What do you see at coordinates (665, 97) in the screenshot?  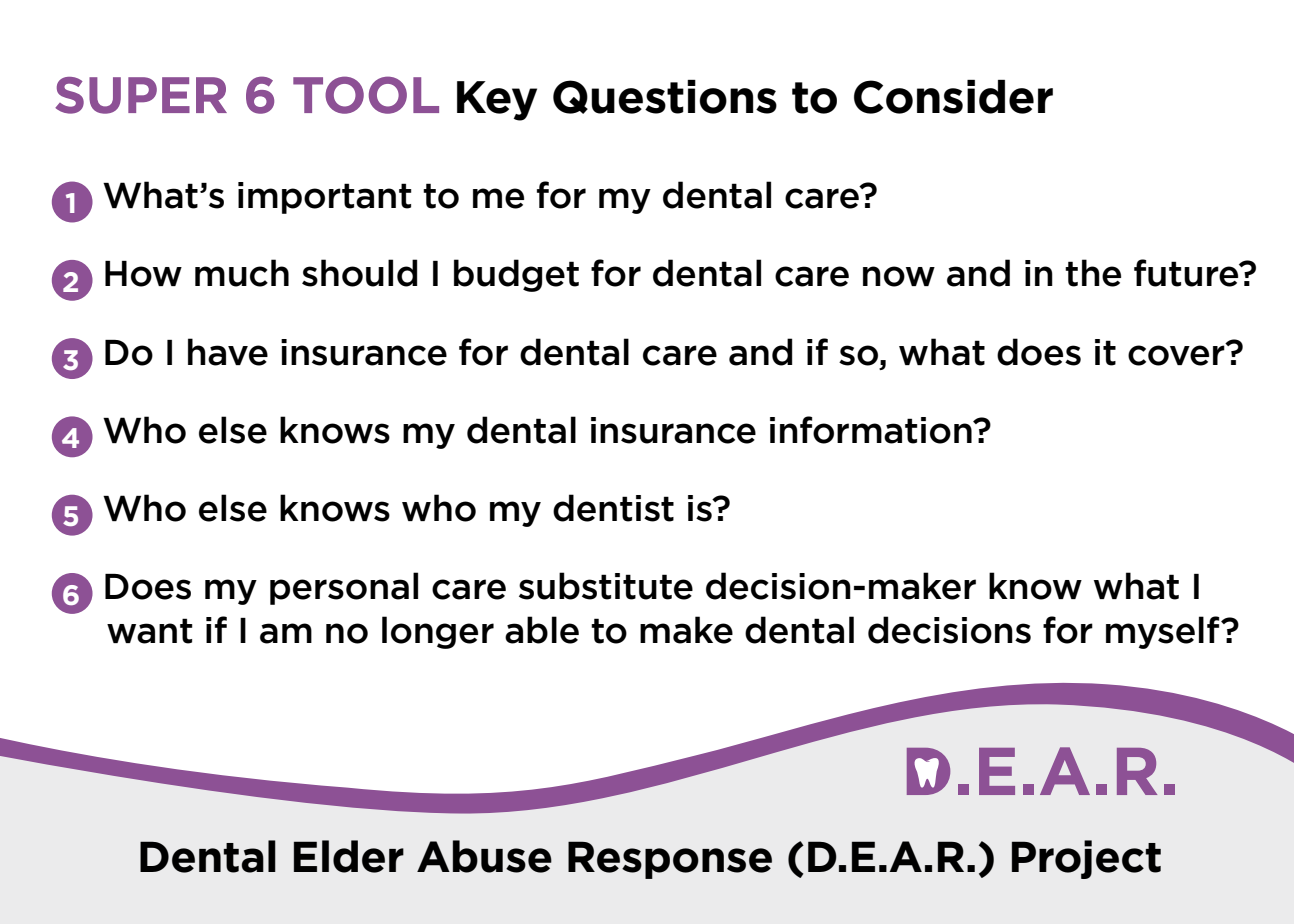 I see `Questions` at bounding box center [665, 97].
